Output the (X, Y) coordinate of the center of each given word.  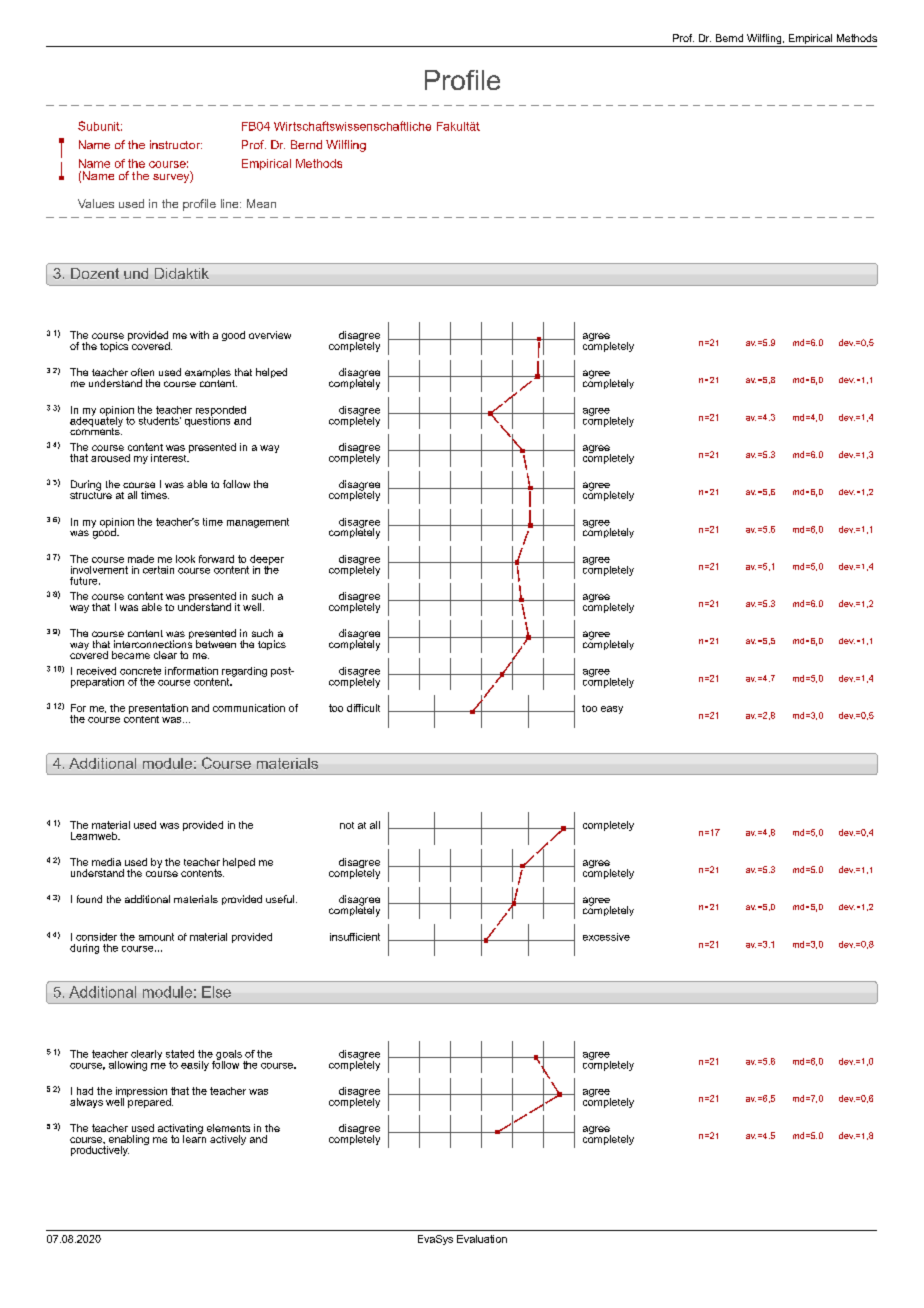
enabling (128, 1141)
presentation (158, 709)
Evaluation (482, 1239)
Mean (261, 203)
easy (612, 710)
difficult (363, 708)
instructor (176, 144)
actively (228, 1140)
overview (270, 335)
